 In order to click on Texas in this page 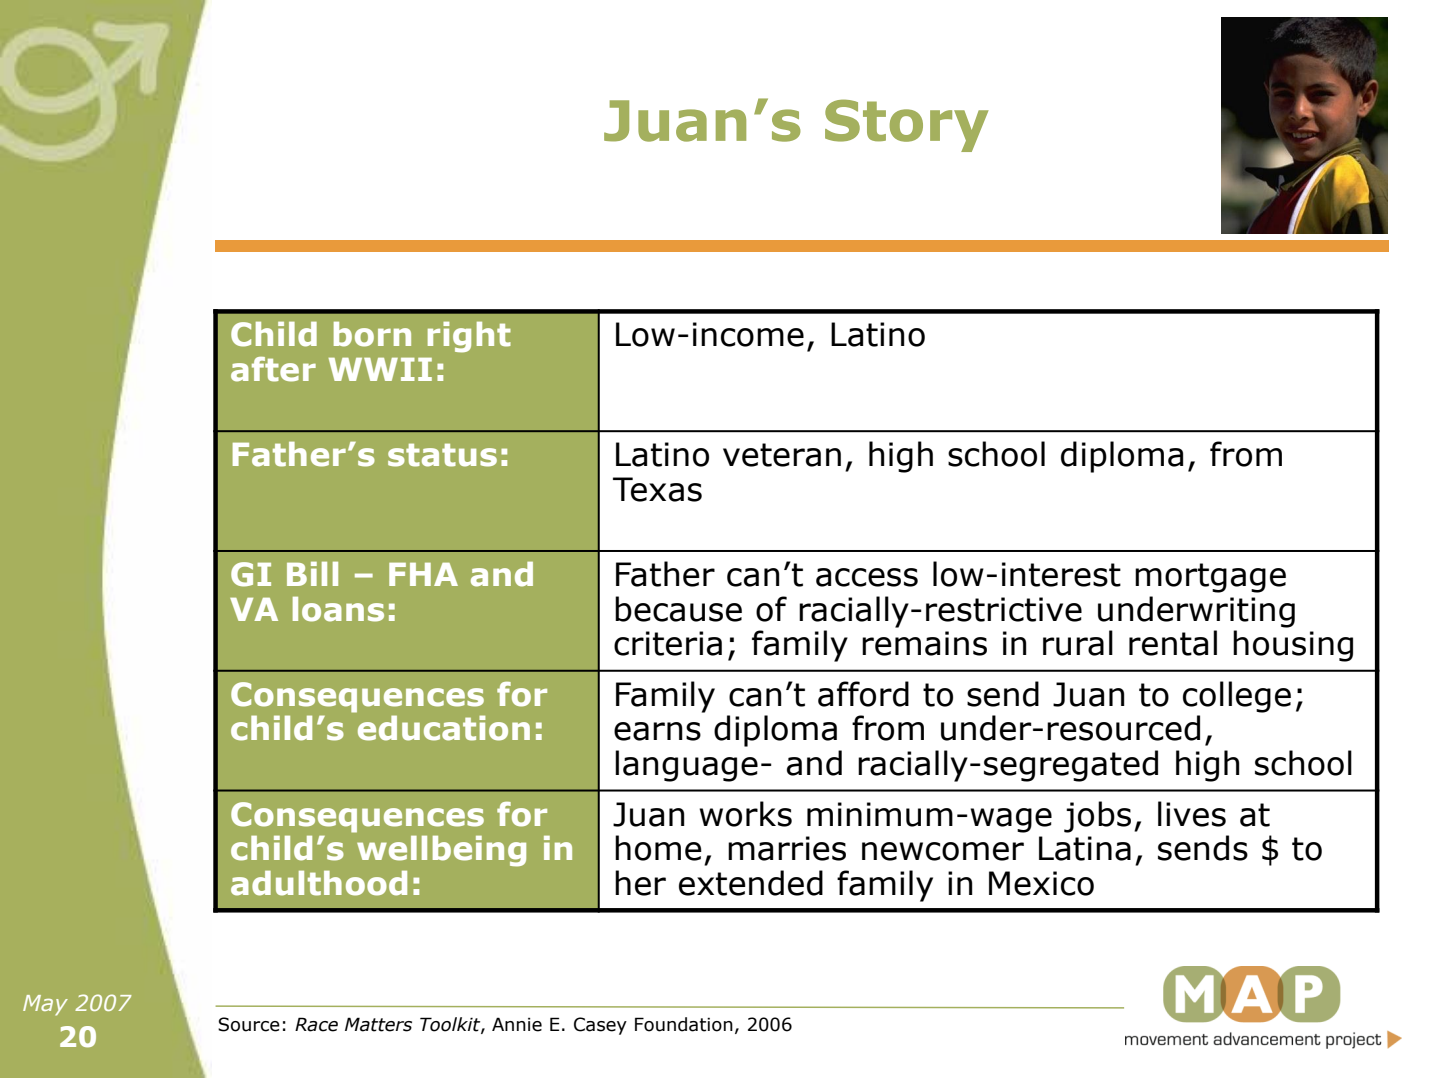, I will do `click(657, 489)`.
